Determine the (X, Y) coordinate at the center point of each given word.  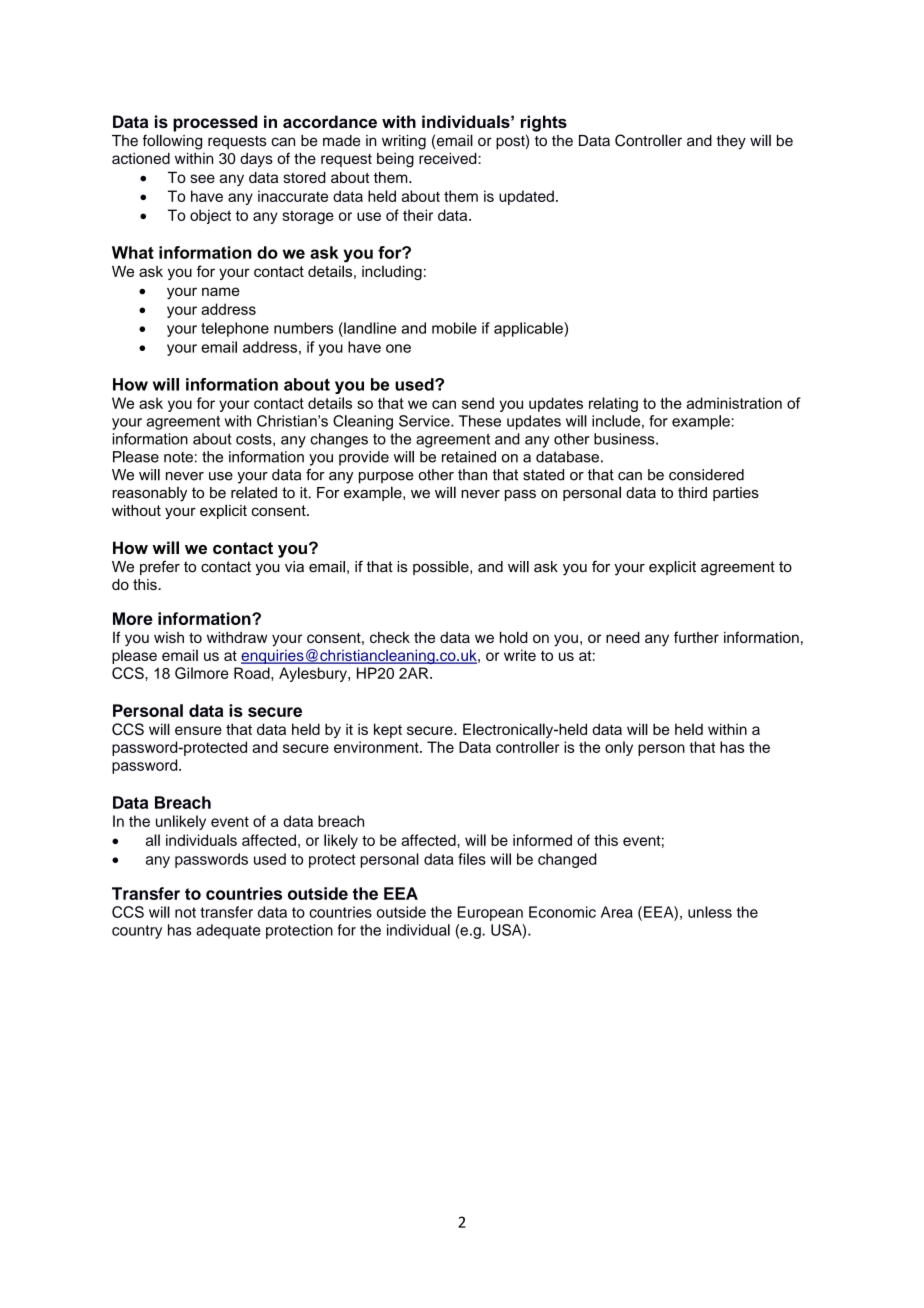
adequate (228, 931)
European (490, 913)
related (254, 493)
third (692, 493)
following (172, 142)
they (731, 142)
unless (710, 912)
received (449, 158)
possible (442, 568)
